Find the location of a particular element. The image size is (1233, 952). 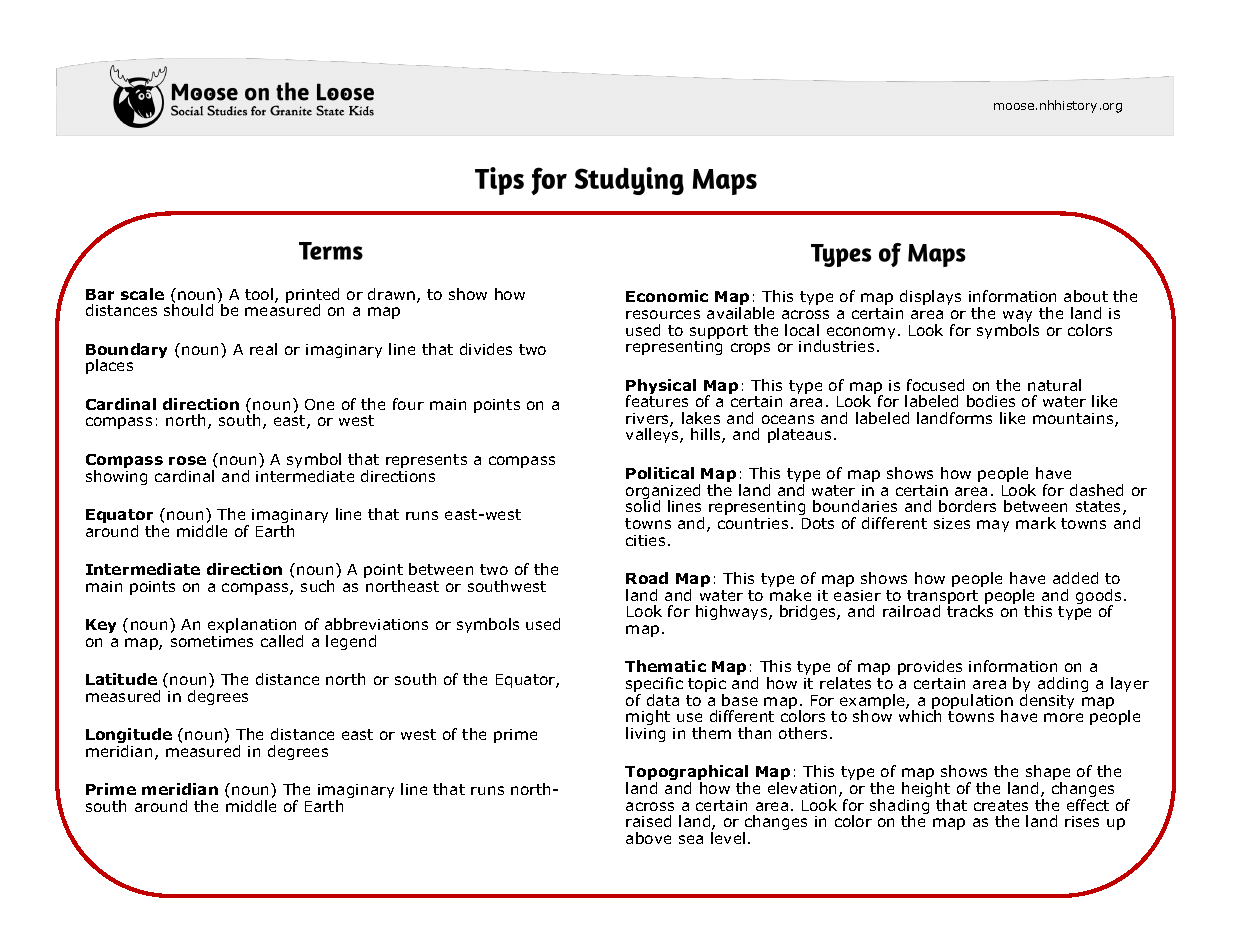

dashed is located at coordinates (1096, 490).
